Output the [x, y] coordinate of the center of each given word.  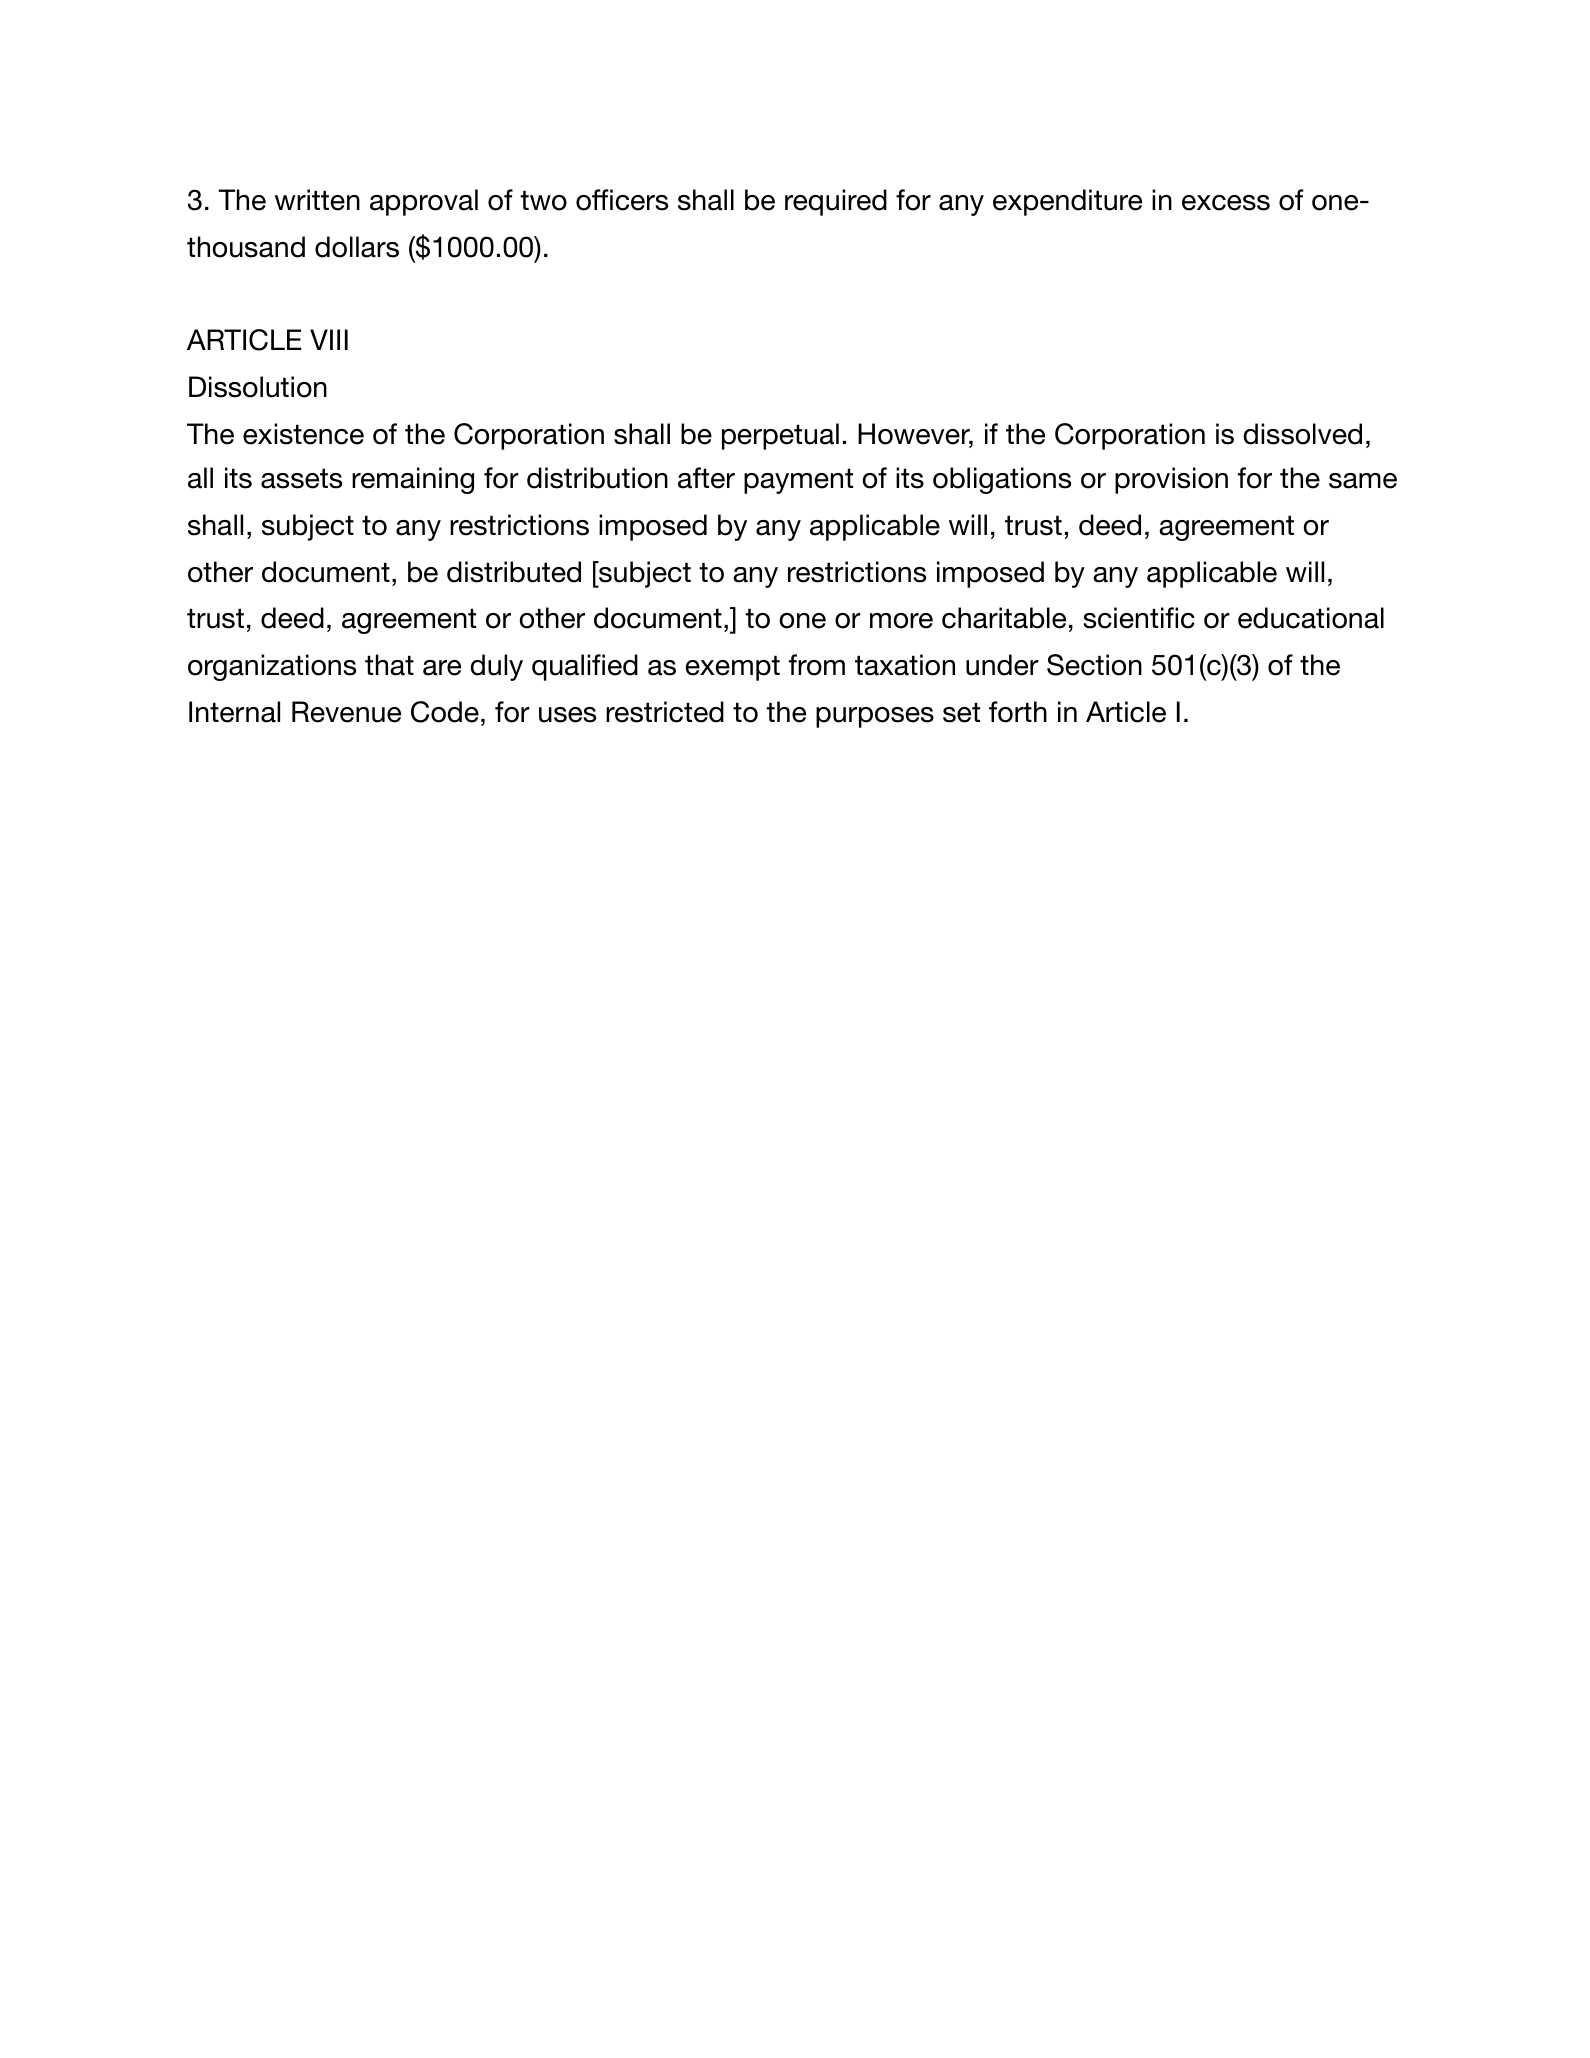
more [901, 621]
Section [1094, 665]
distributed [514, 572]
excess [1226, 203]
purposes [875, 717]
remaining [413, 480]
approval [424, 202]
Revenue [346, 712]
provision [1171, 480]
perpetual [780, 436]
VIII [329, 339]
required [836, 202]
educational [1311, 618]
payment [798, 481]
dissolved [1302, 434]
